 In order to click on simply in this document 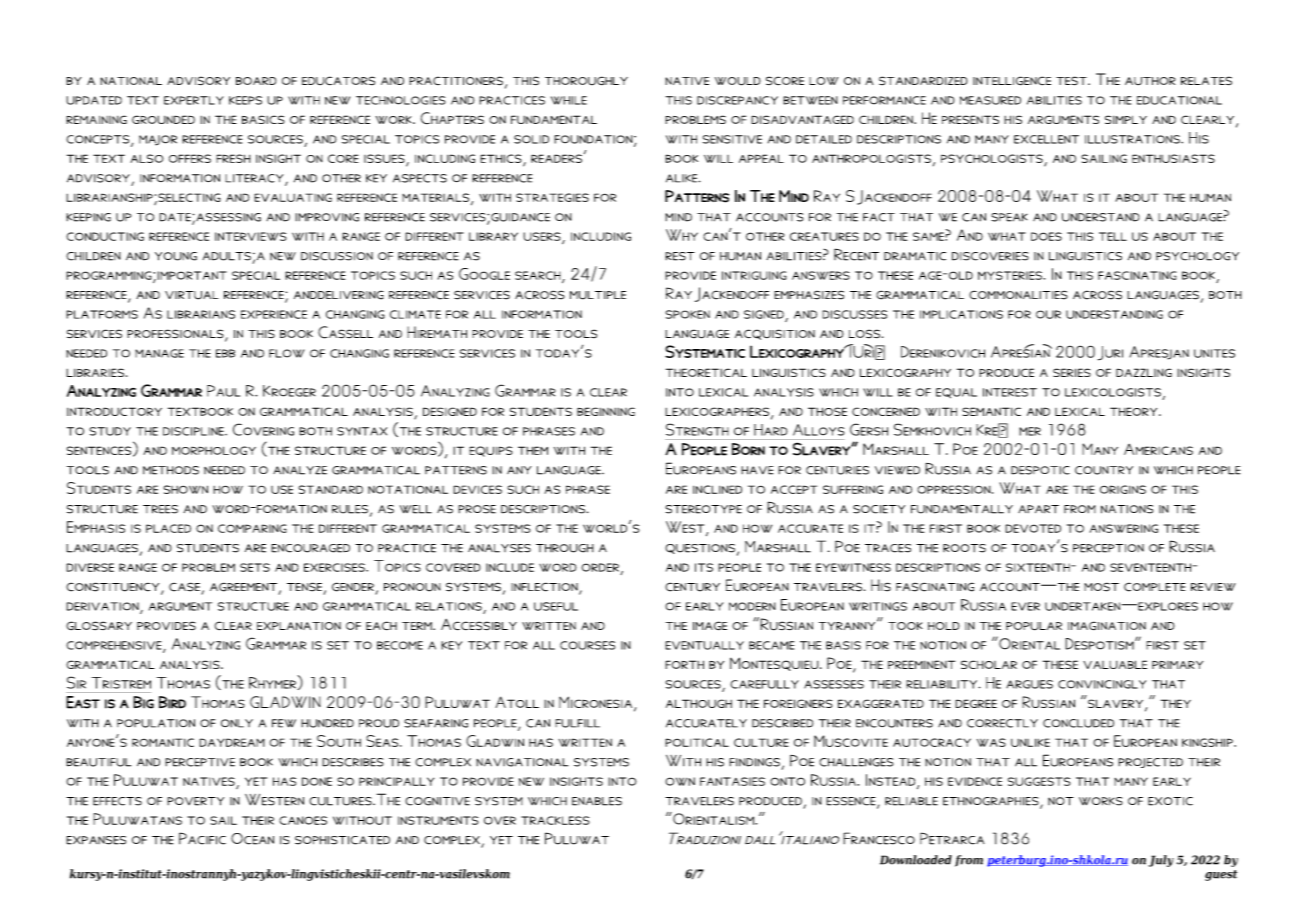, I will do `click(1126, 119)`.
